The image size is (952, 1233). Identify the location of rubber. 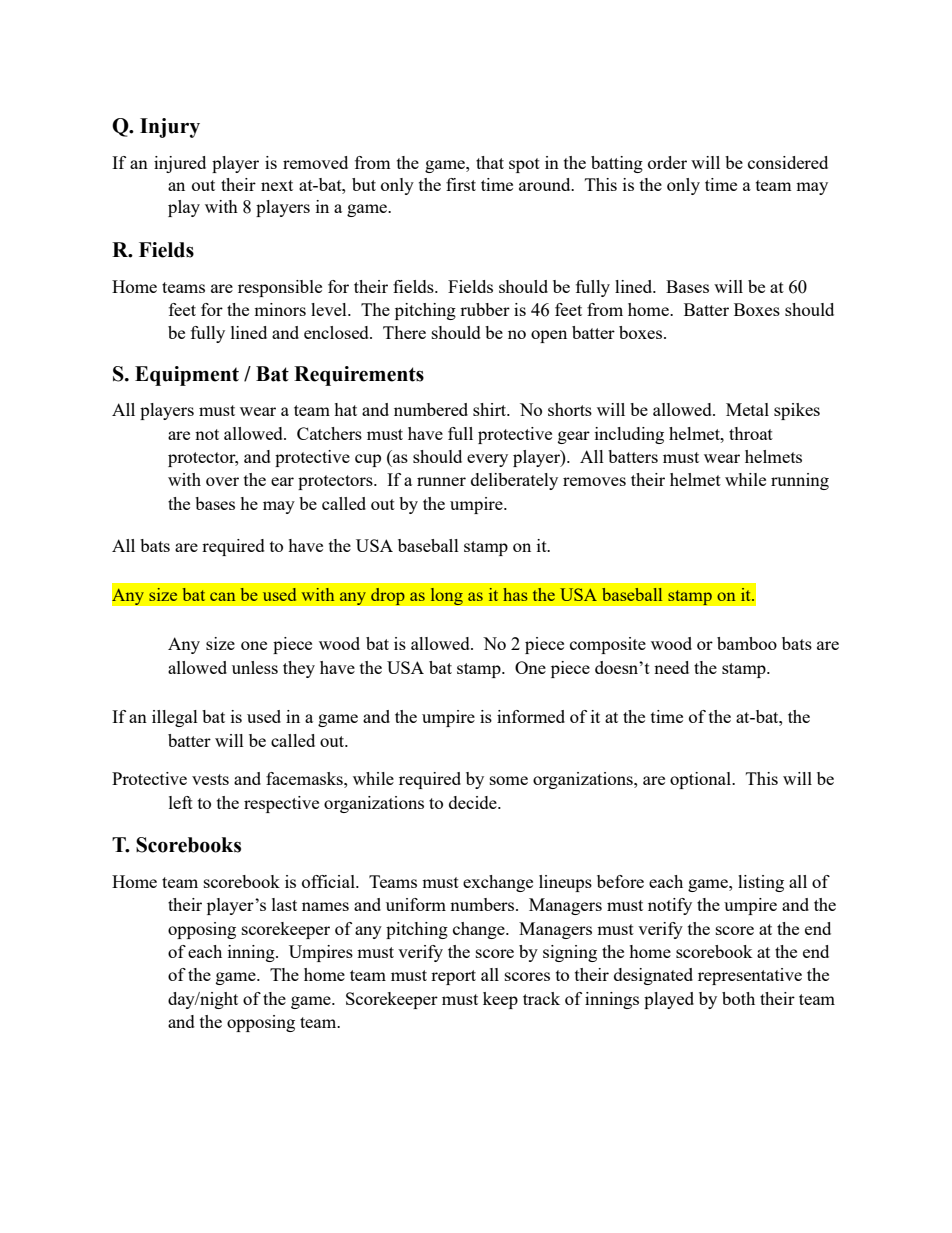
(485, 309).
